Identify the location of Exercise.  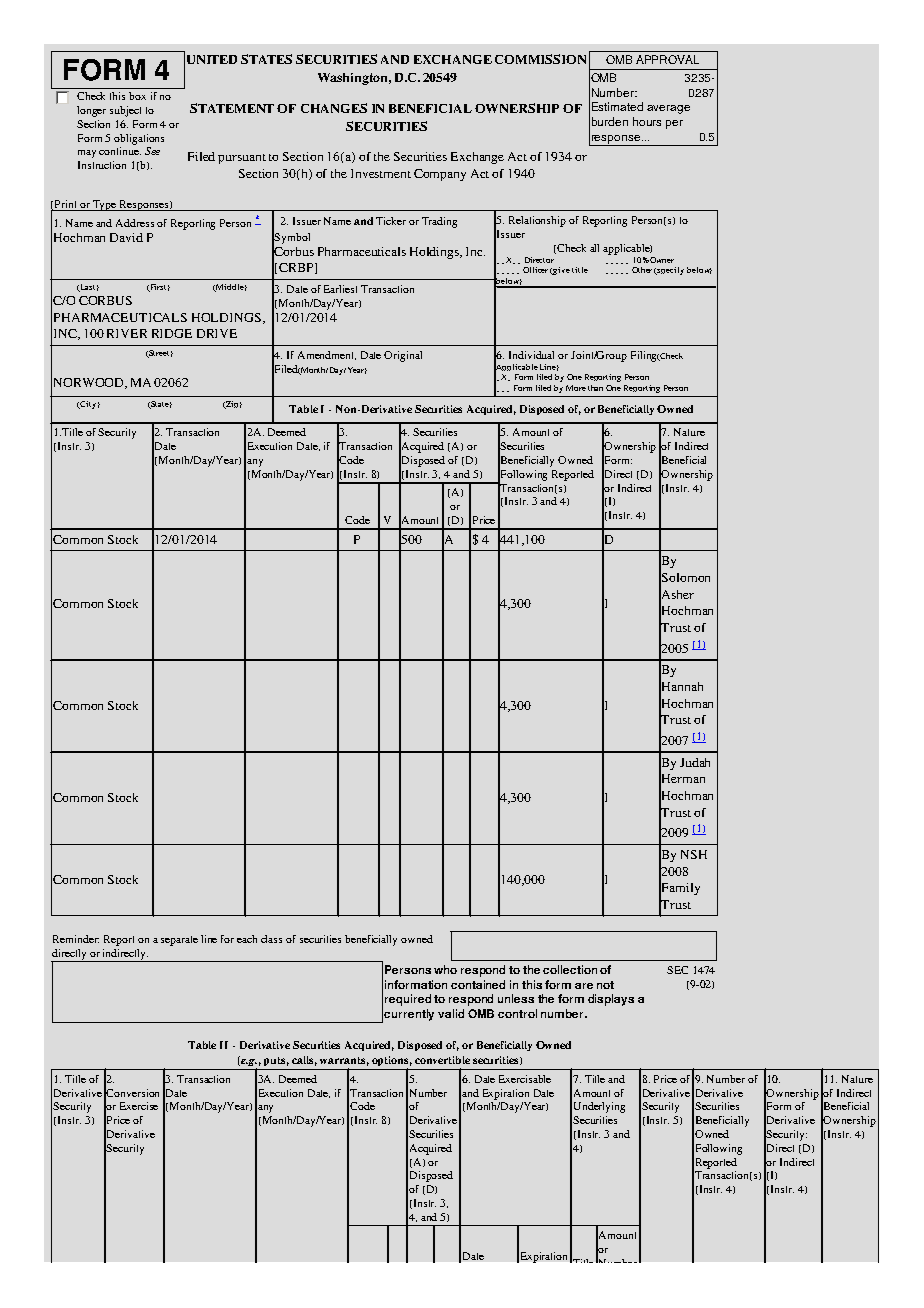
(139, 1106).
